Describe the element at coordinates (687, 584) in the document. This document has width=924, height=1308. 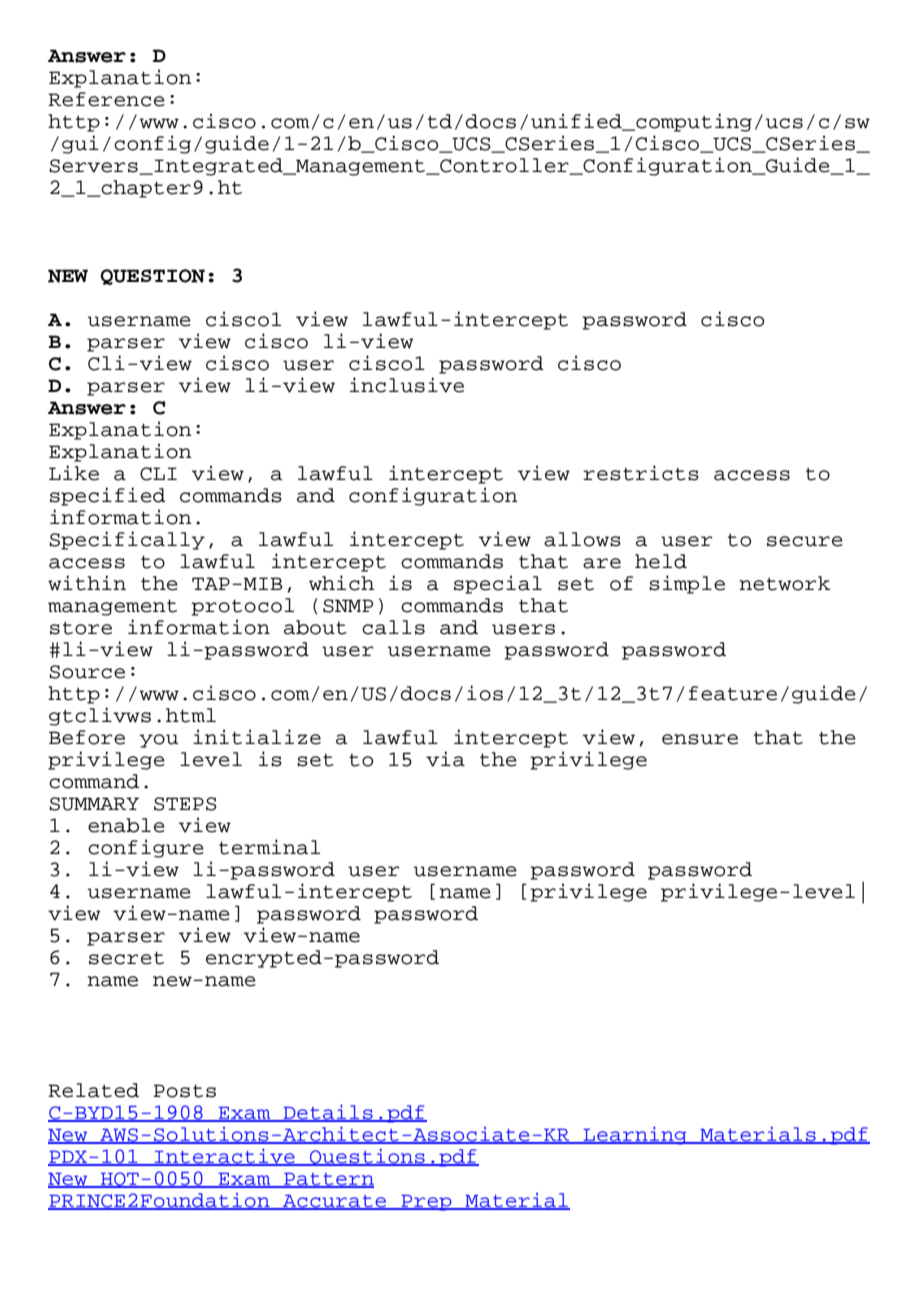
I see `simple` at that location.
